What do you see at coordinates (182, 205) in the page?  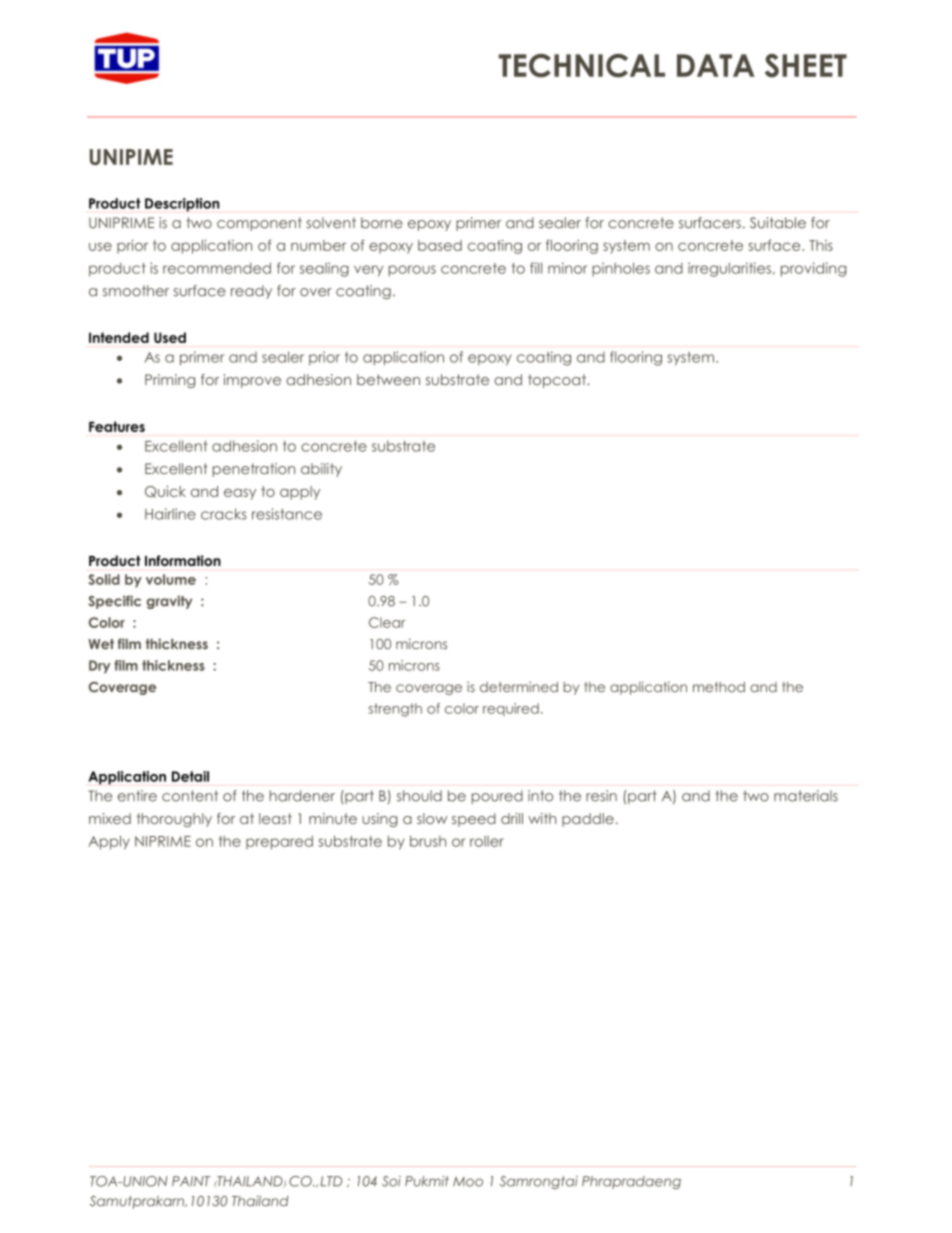 I see `Description` at bounding box center [182, 205].
